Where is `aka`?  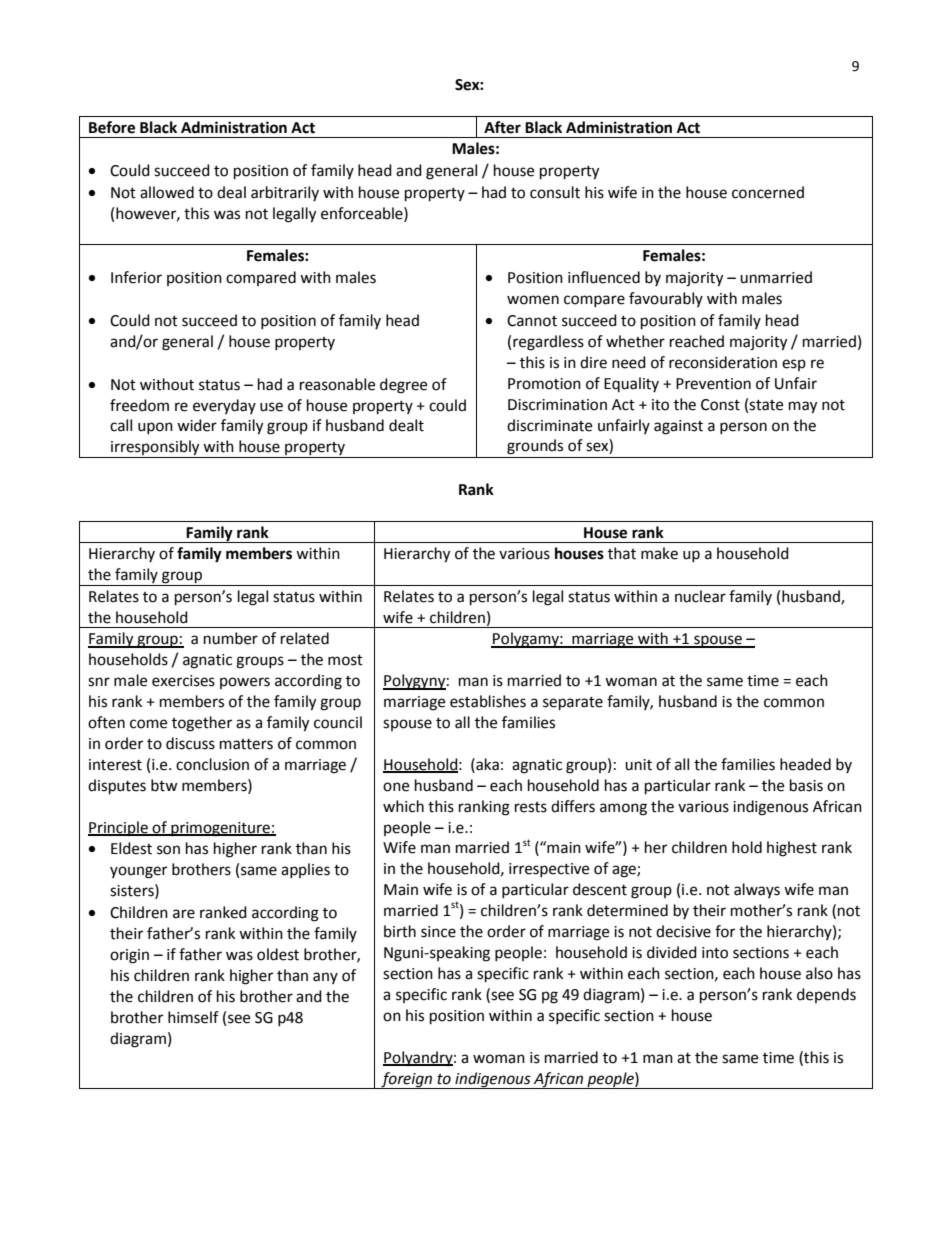 aka is located at coordinates (486, 764).
